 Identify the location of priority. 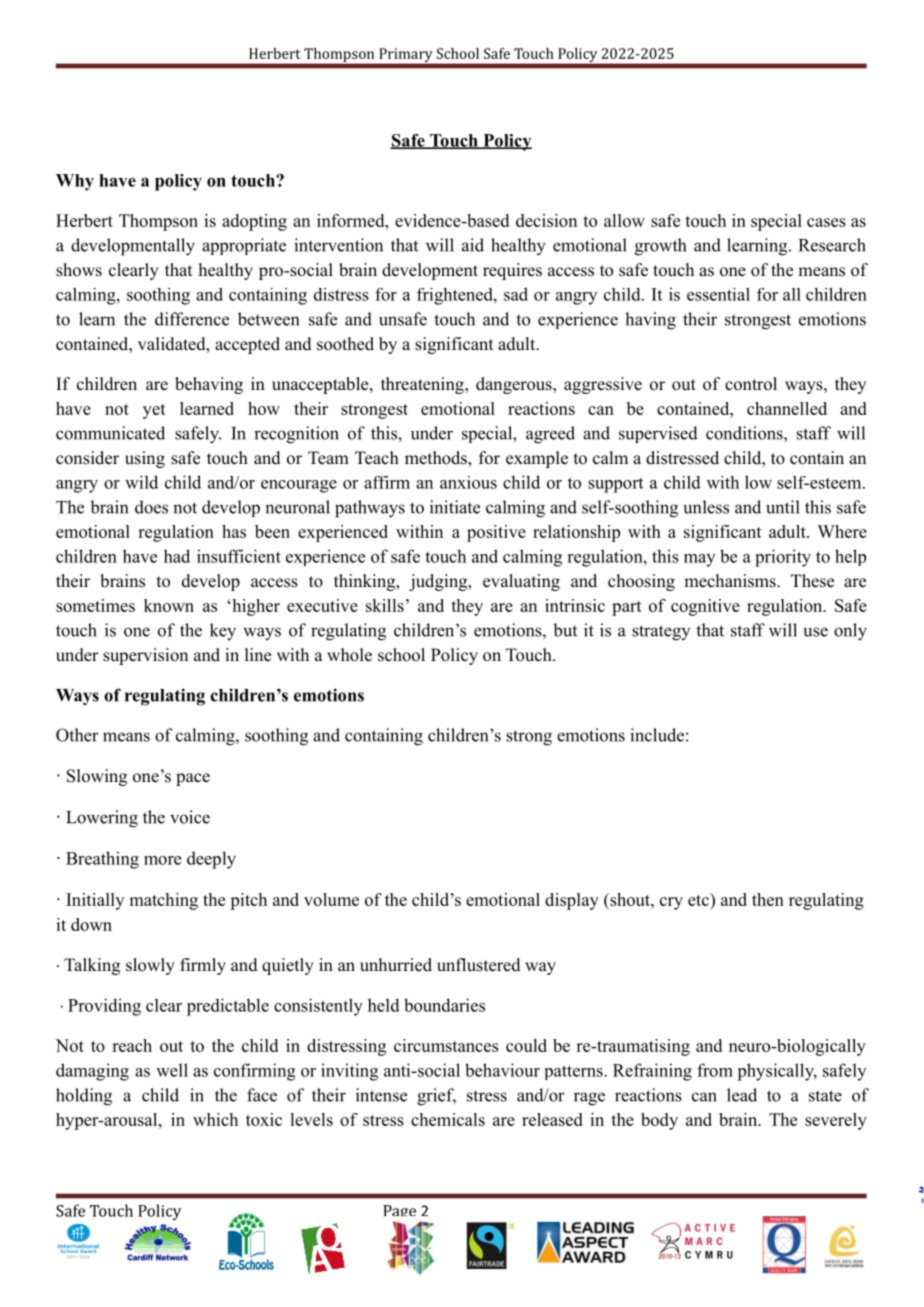
(783, 558).
